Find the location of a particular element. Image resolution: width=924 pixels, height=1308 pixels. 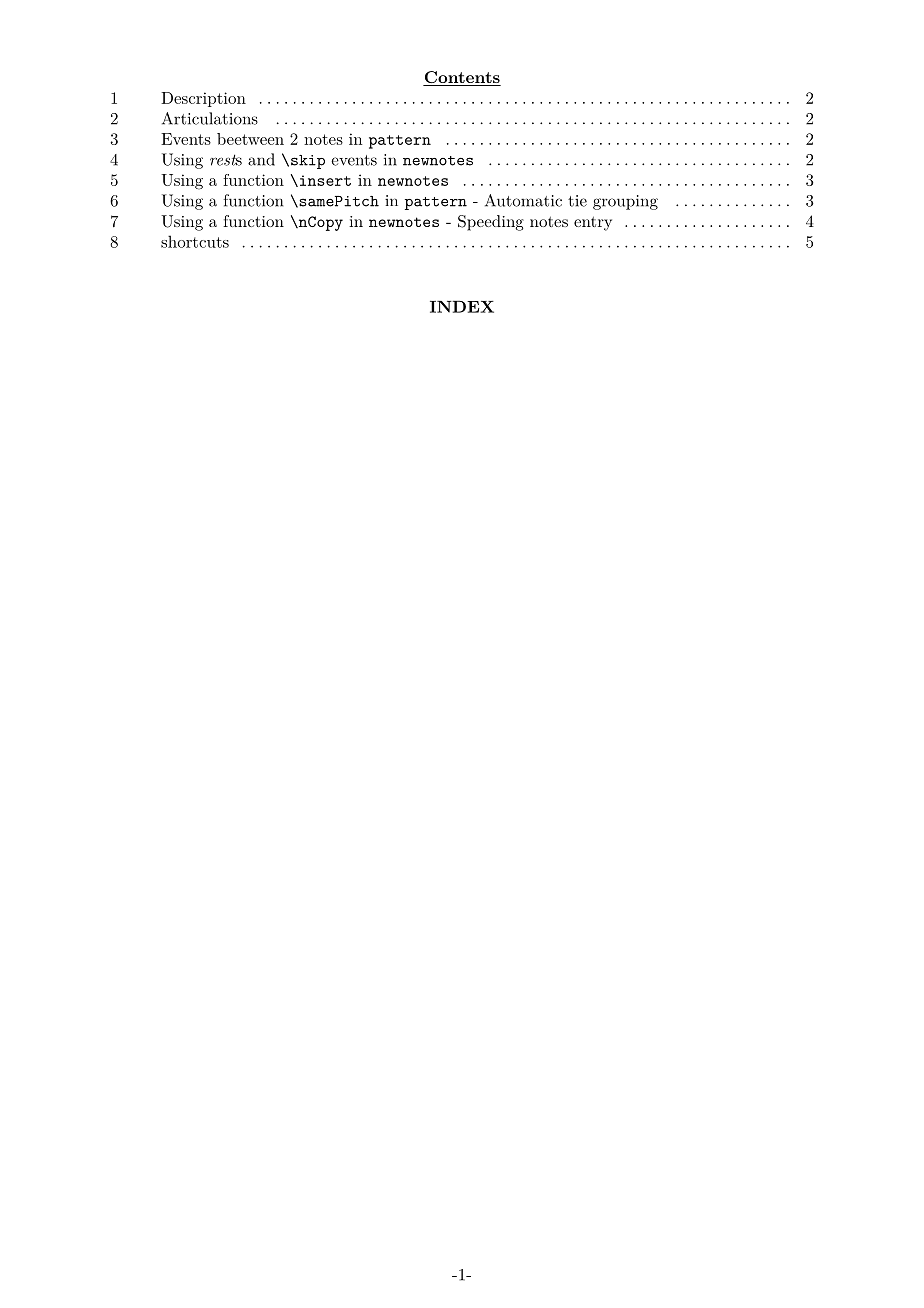

entry is located at coordinates (593, 223).
